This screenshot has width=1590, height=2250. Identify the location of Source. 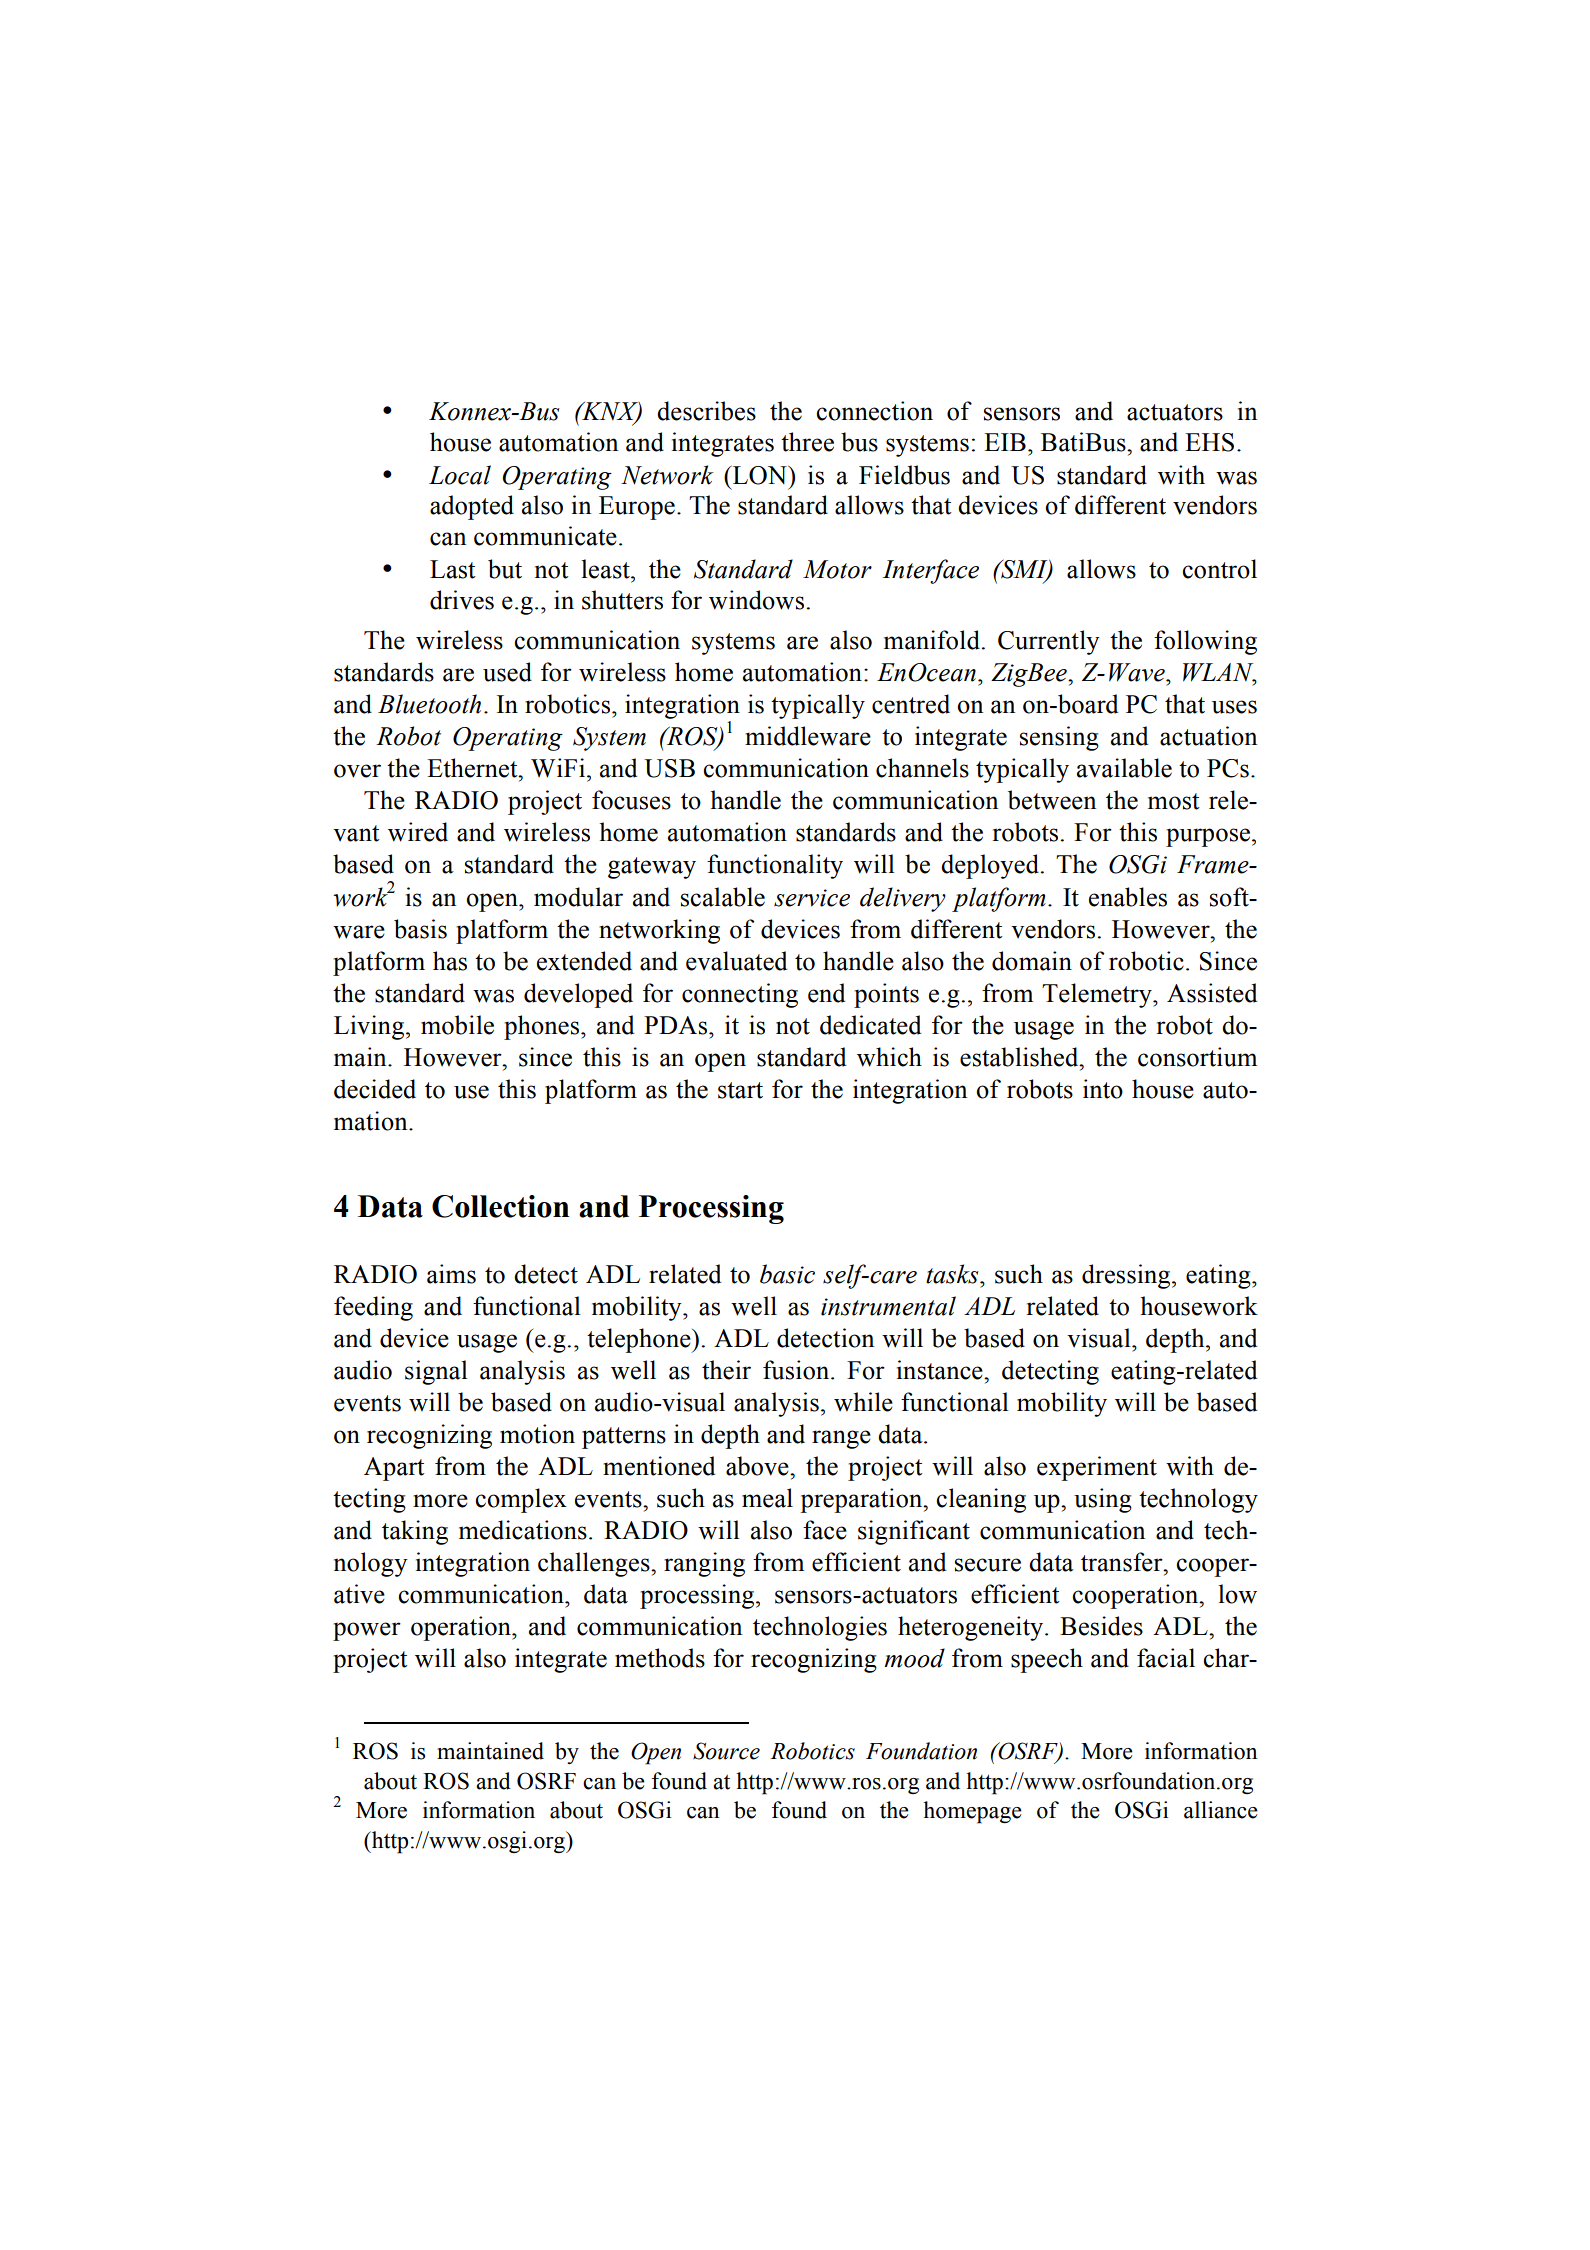
(726, 1751).
